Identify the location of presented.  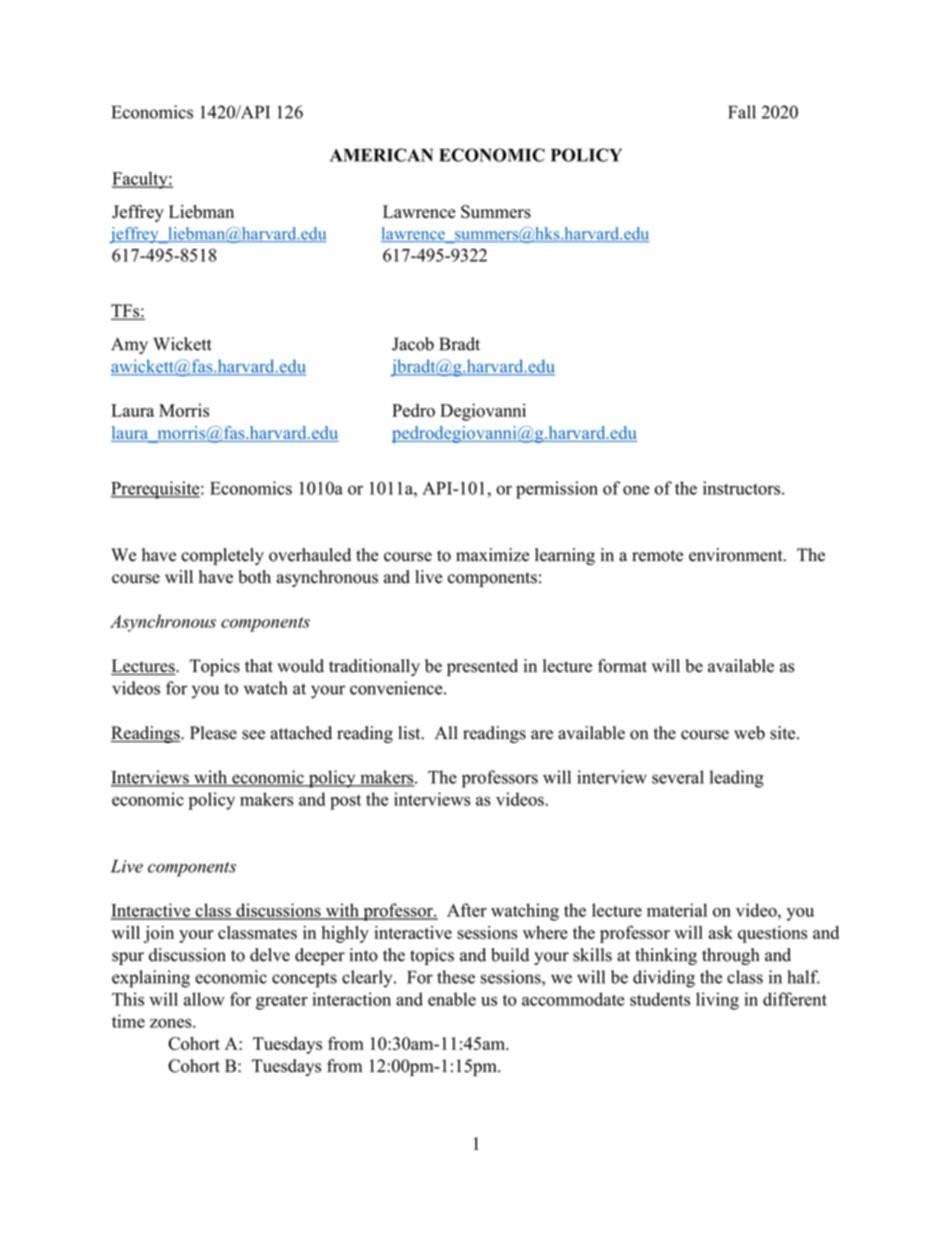
(482, 667).
